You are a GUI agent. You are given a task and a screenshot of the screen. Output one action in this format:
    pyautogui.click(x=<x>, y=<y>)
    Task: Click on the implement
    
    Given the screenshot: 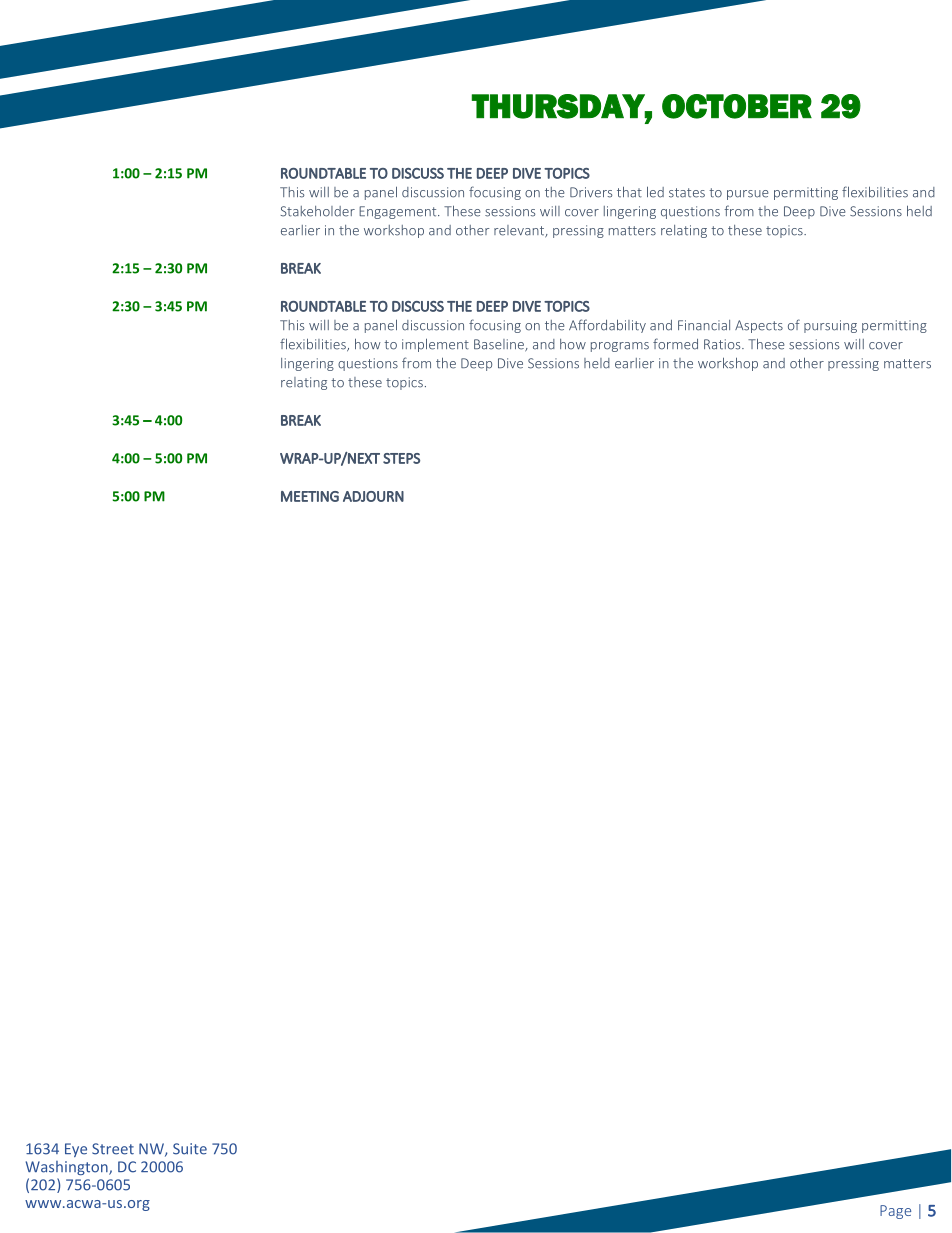 What is the action you would take?
    pyautogui.click(x=435, y=345)
